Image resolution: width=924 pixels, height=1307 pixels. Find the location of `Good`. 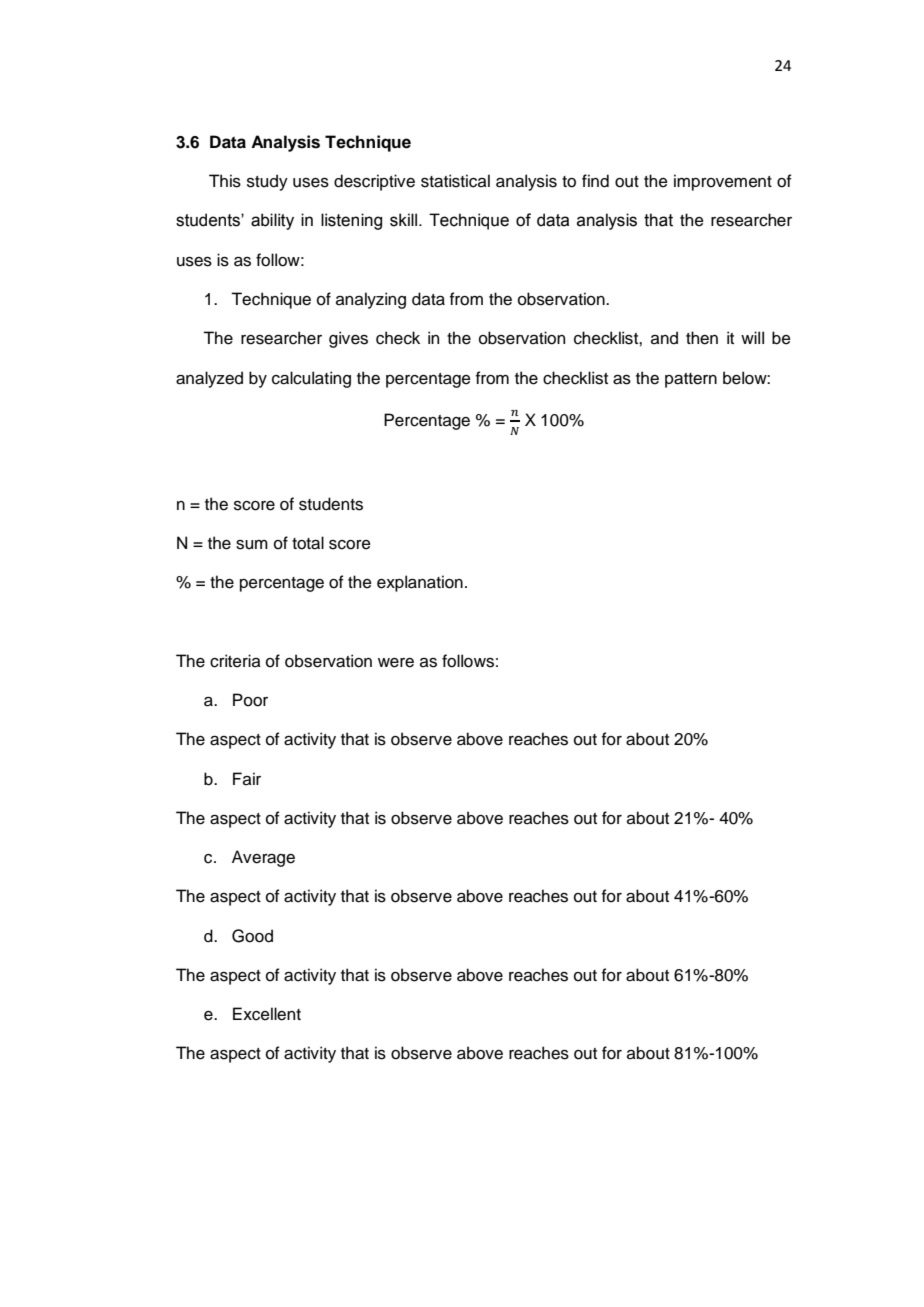

Good is located at coordinates (252, 936).
